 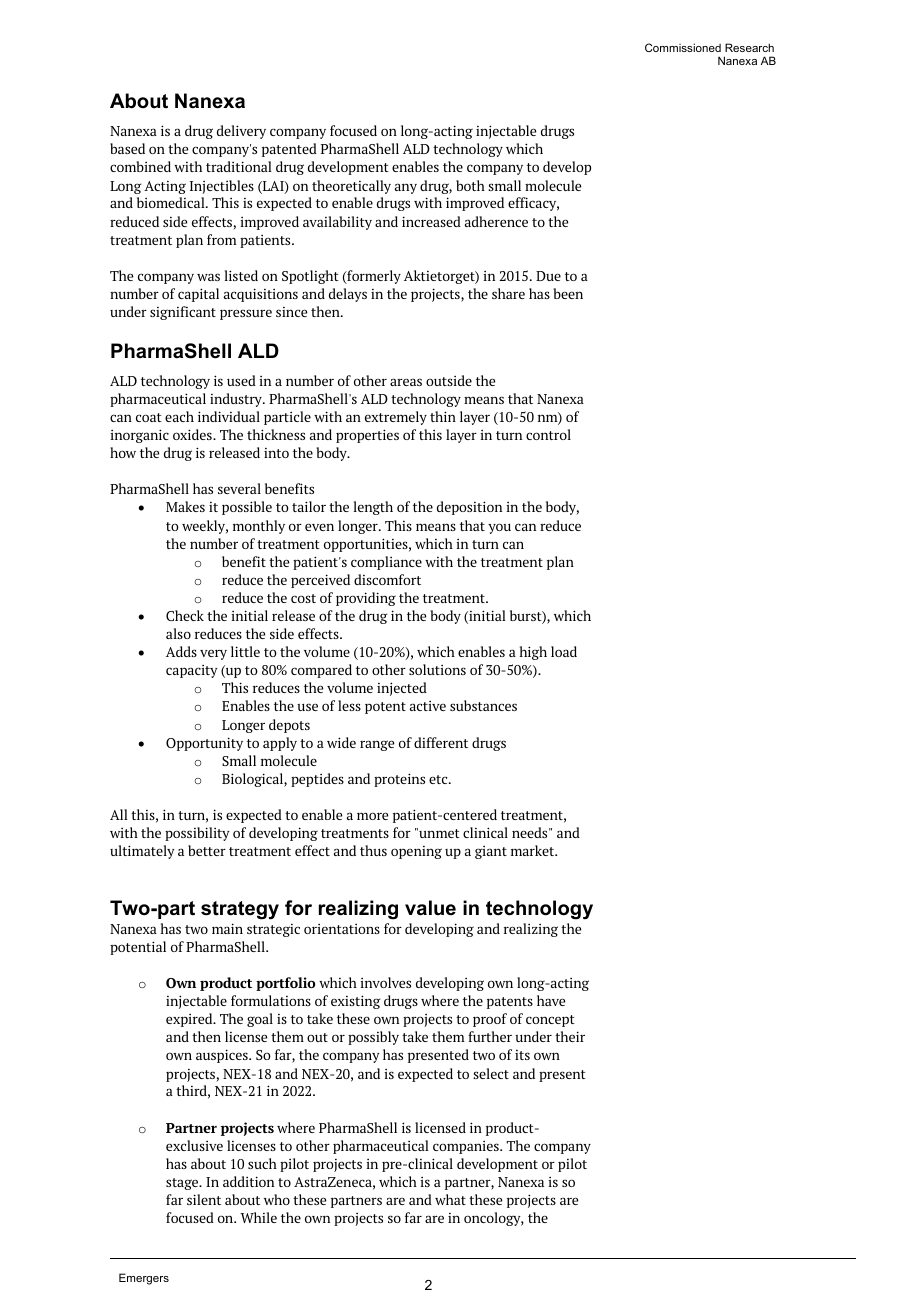 I want to click on both, so click(x=470, y=185).
